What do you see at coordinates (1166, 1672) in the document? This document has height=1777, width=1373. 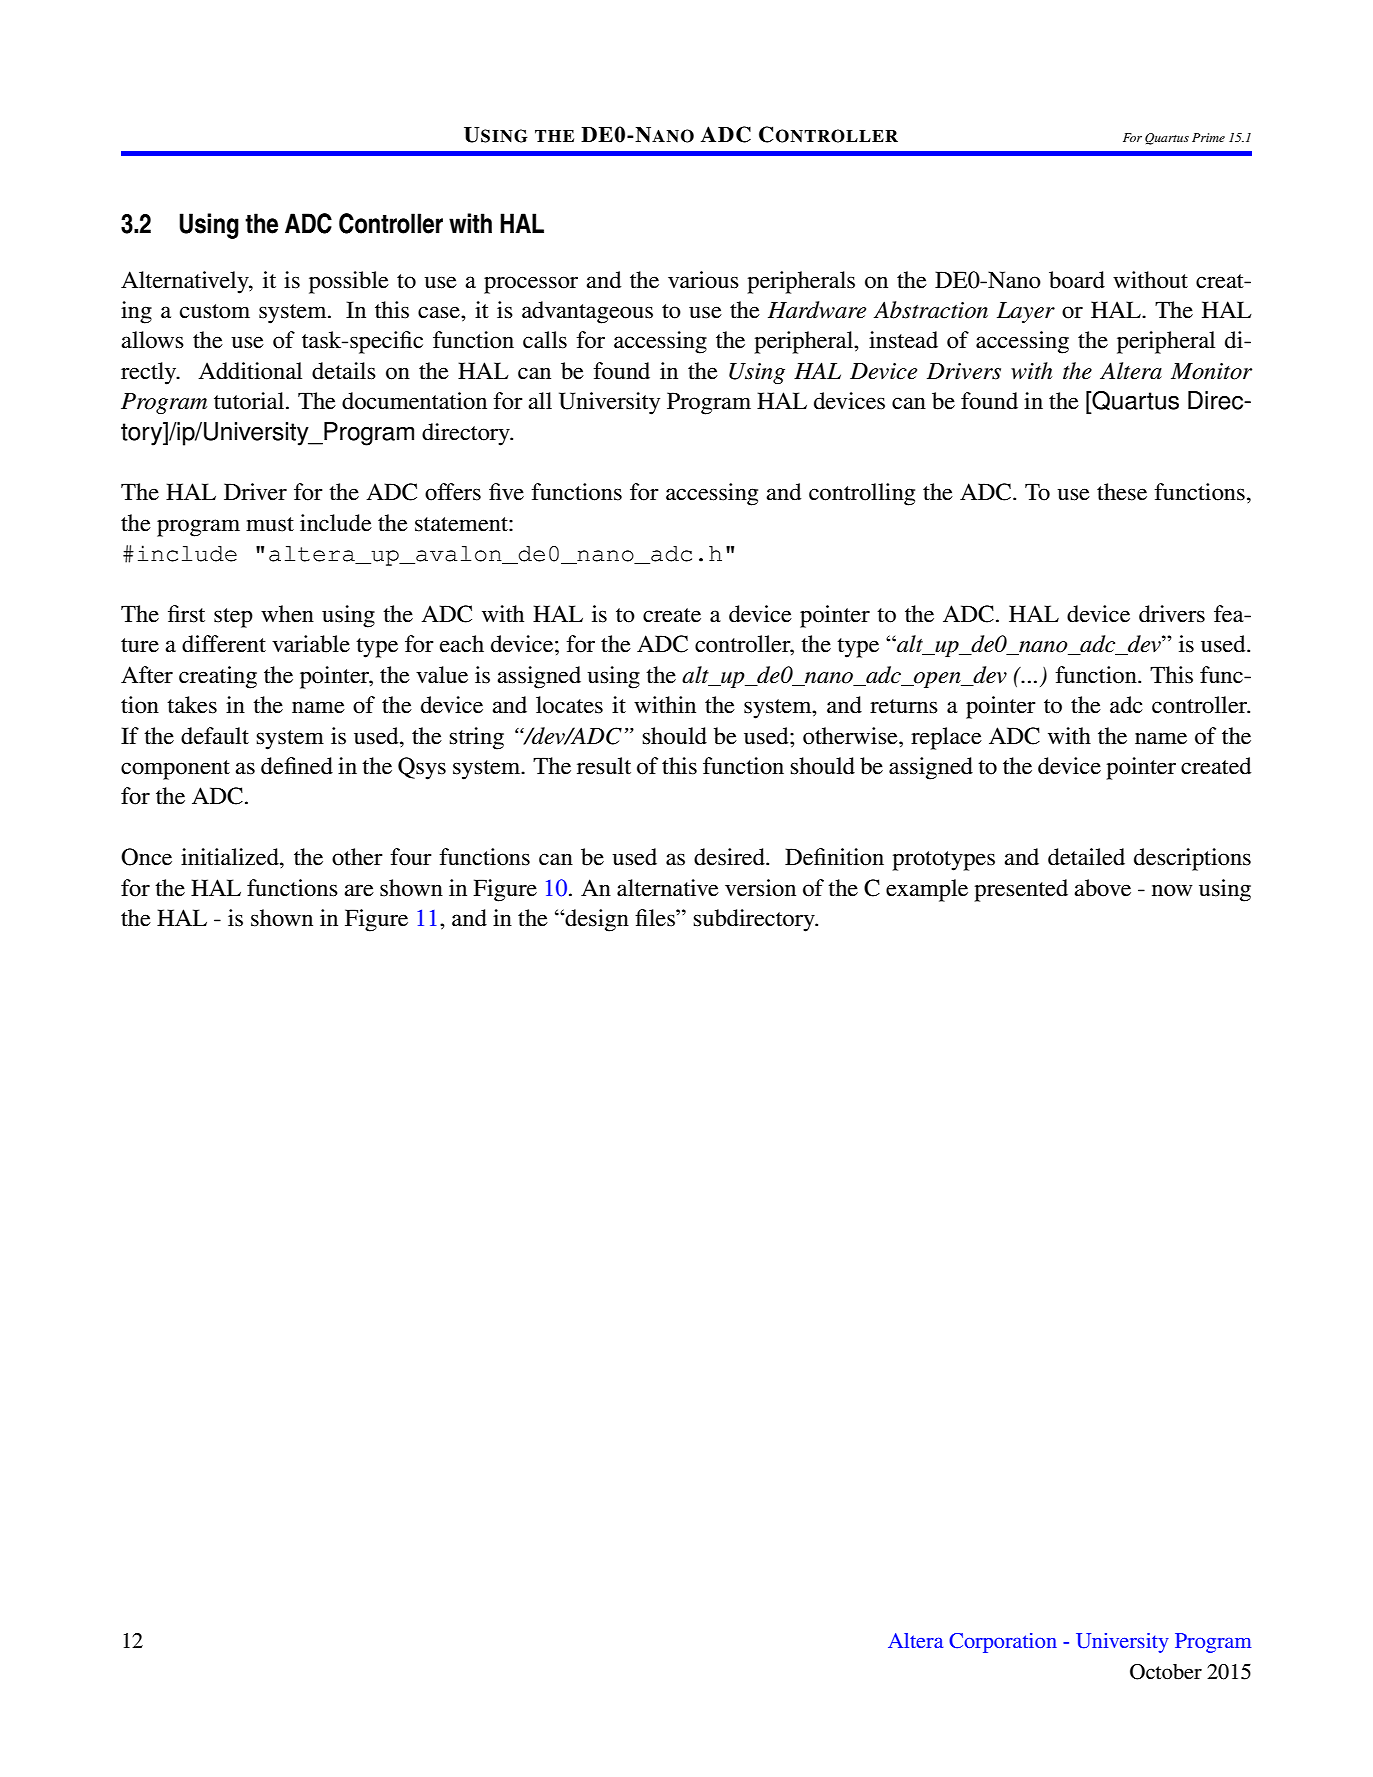 I see `October` at bounding box center [1166, 1672].
